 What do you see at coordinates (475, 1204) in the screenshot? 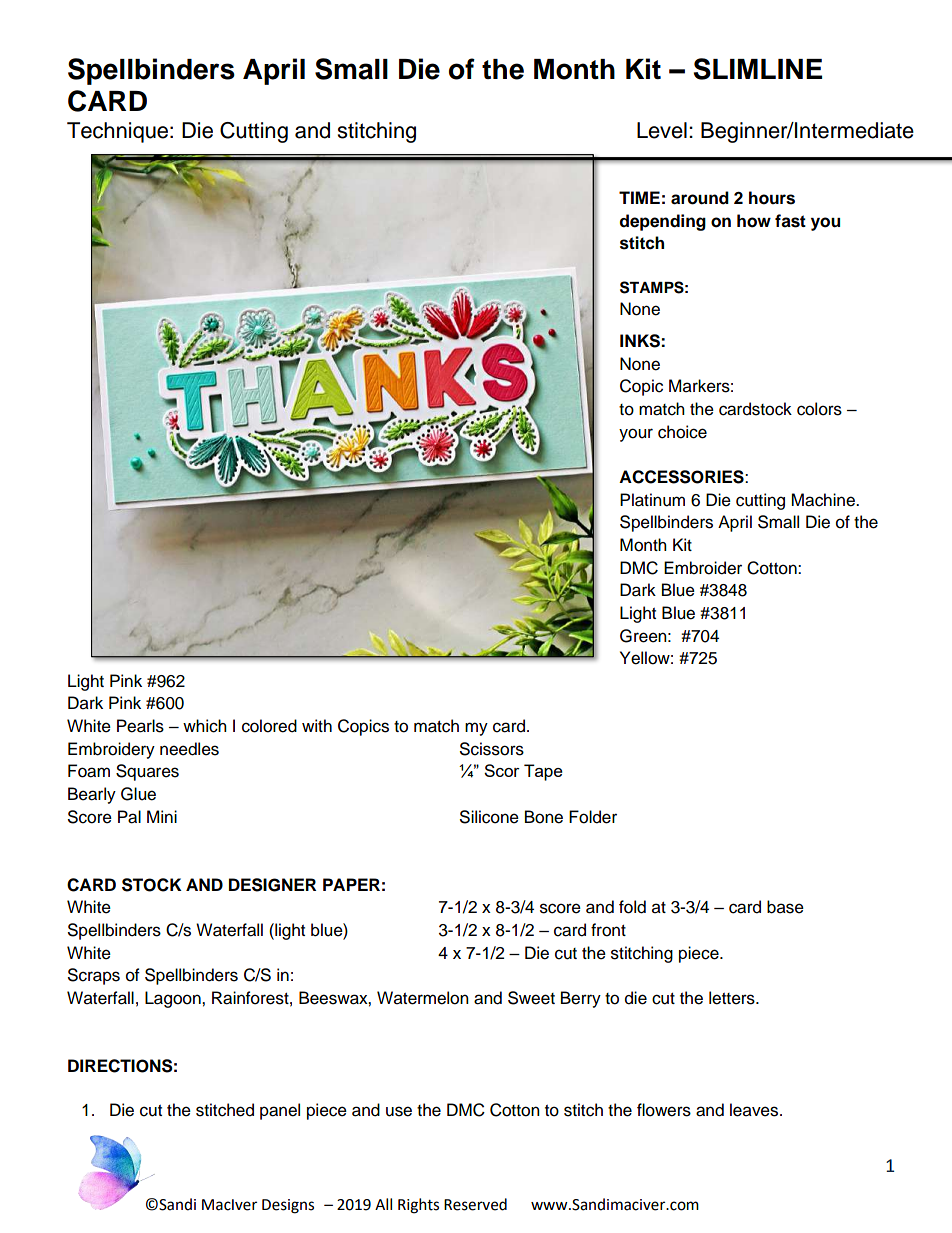
I see `Reserved` at bounding box center [475, 1204].
